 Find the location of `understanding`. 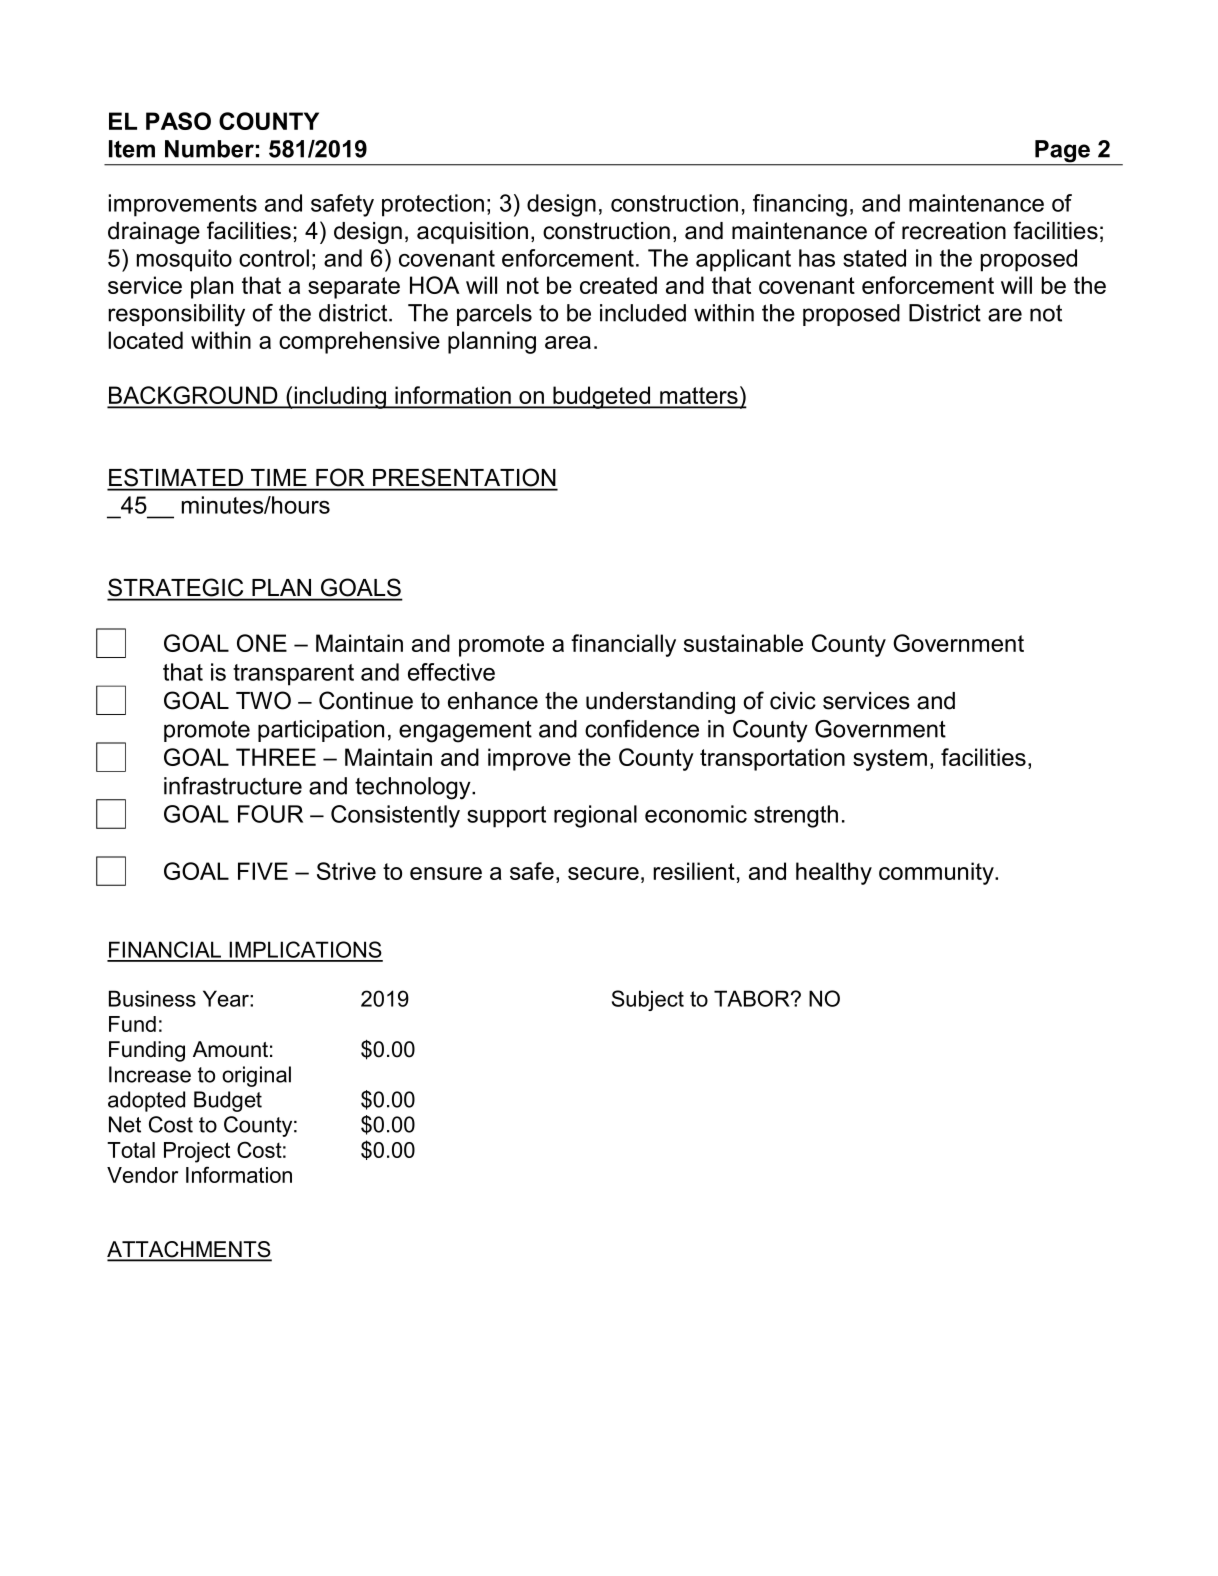

understanding is located at coordinates (660, 703).
